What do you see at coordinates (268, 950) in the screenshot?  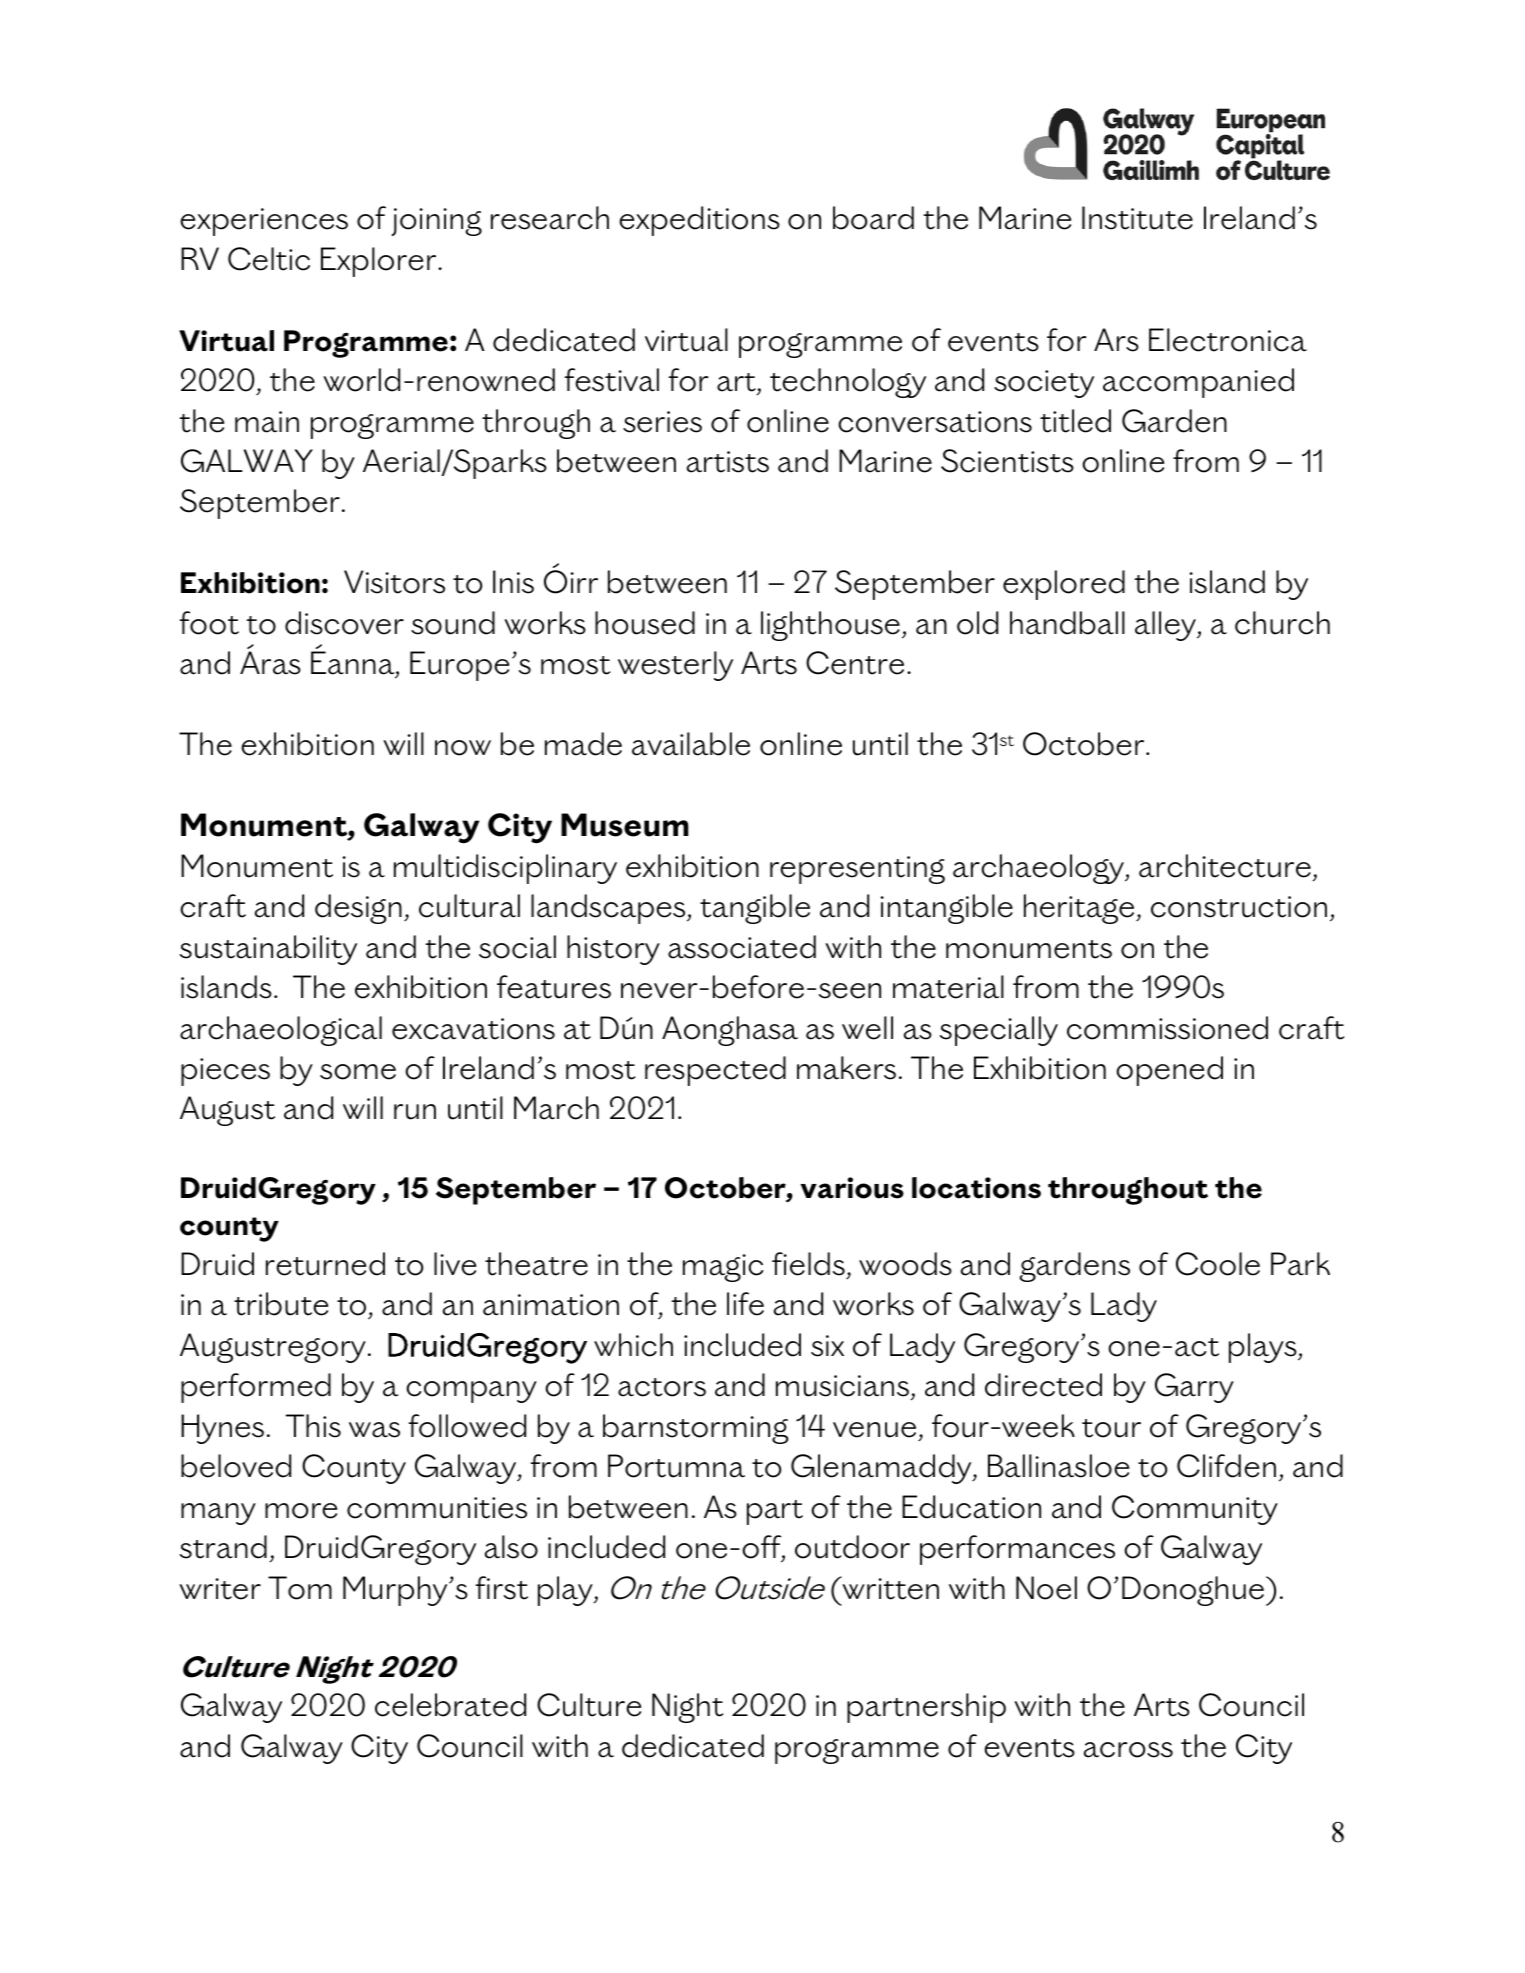 I see `sustainability` at bounding box center [268, 950].
